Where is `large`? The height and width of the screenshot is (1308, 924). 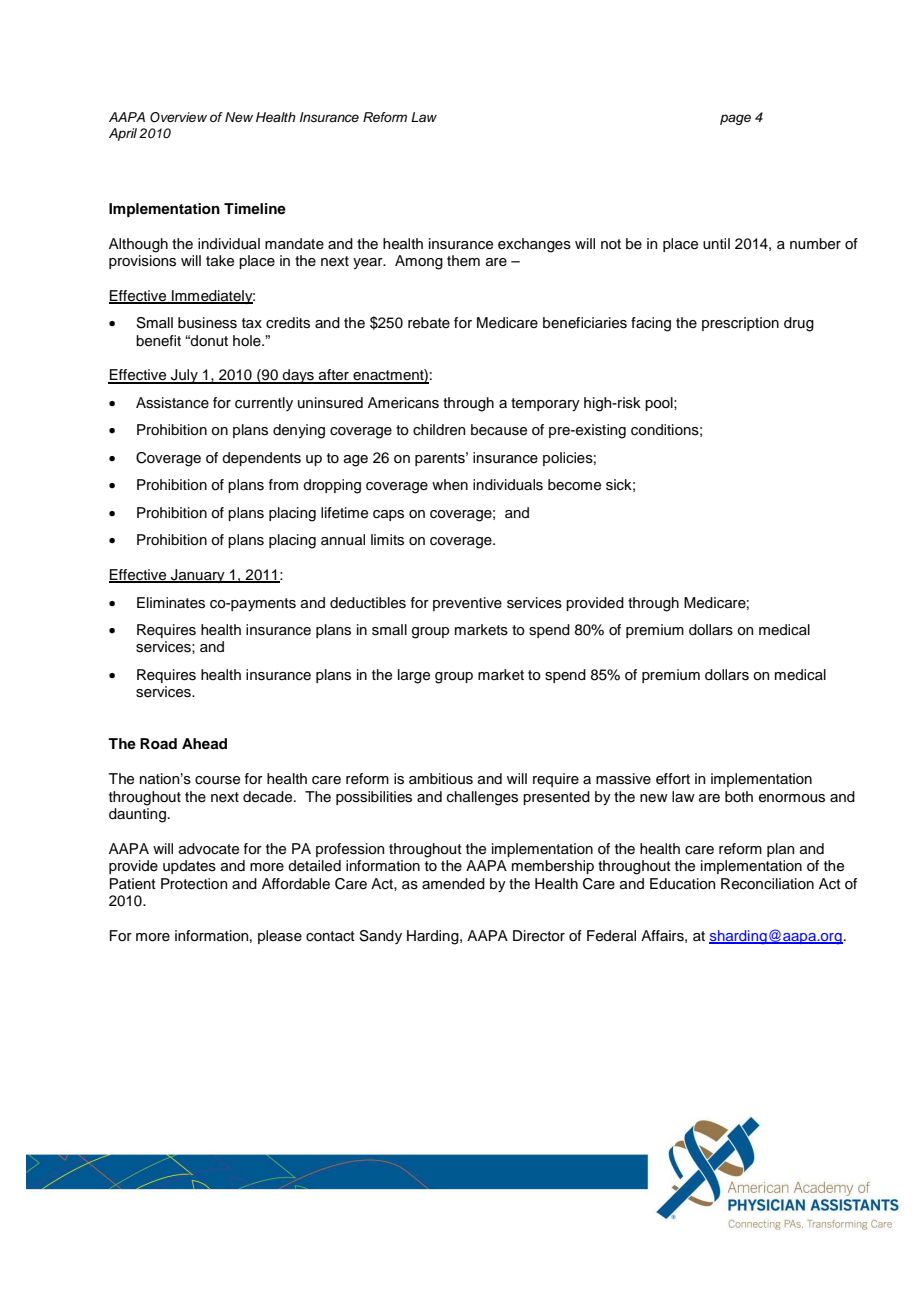
large is located at coordinates (414, 676).
